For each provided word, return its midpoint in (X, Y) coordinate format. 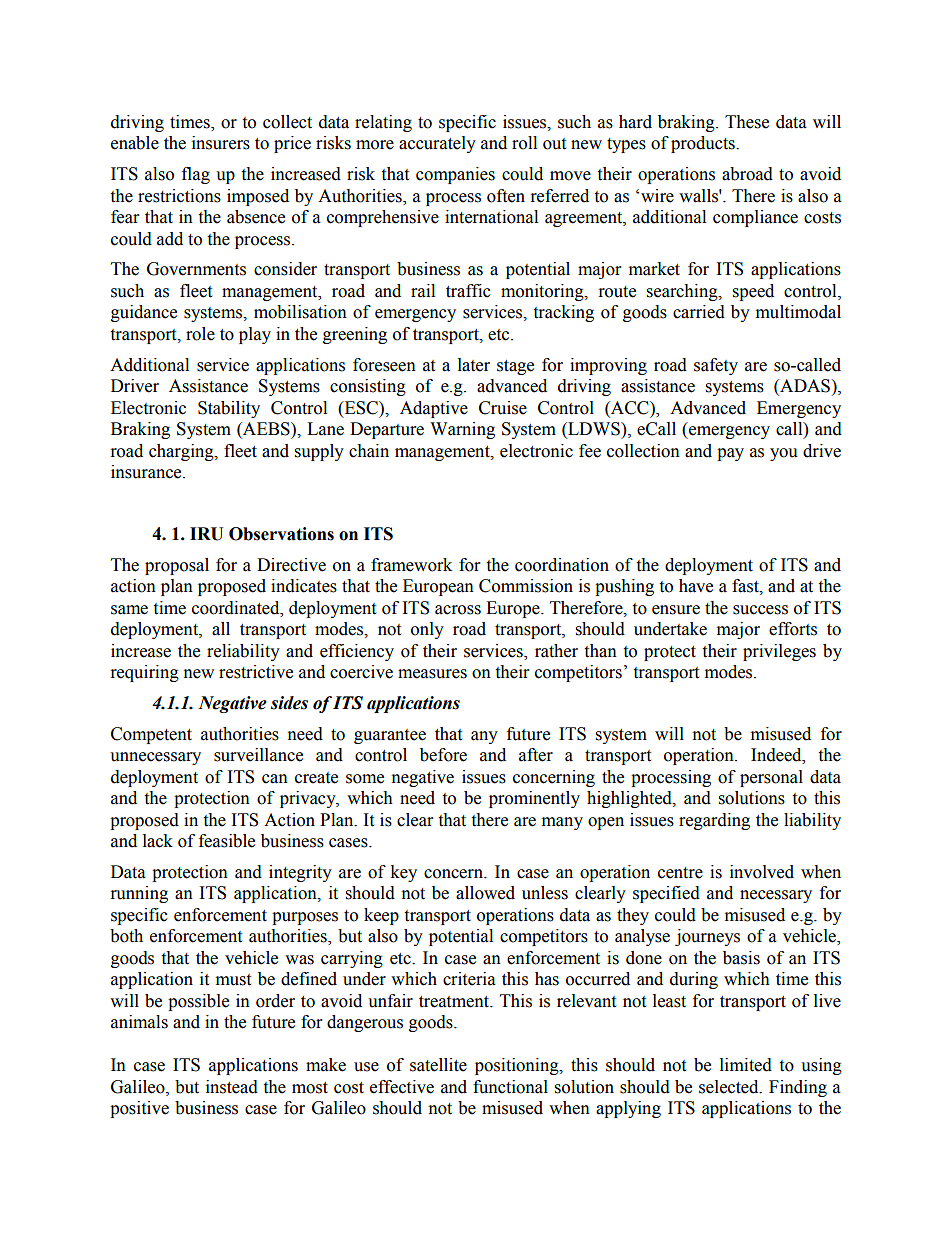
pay (730, 454)
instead (232, 1087)
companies (455, 175)
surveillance (258, 755)
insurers (221, 143)
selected (730, 1087)
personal (771, 778)
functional (510, 1087)
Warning (462, 430)
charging (182, 452)
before (443, 755)
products (704, 144)
